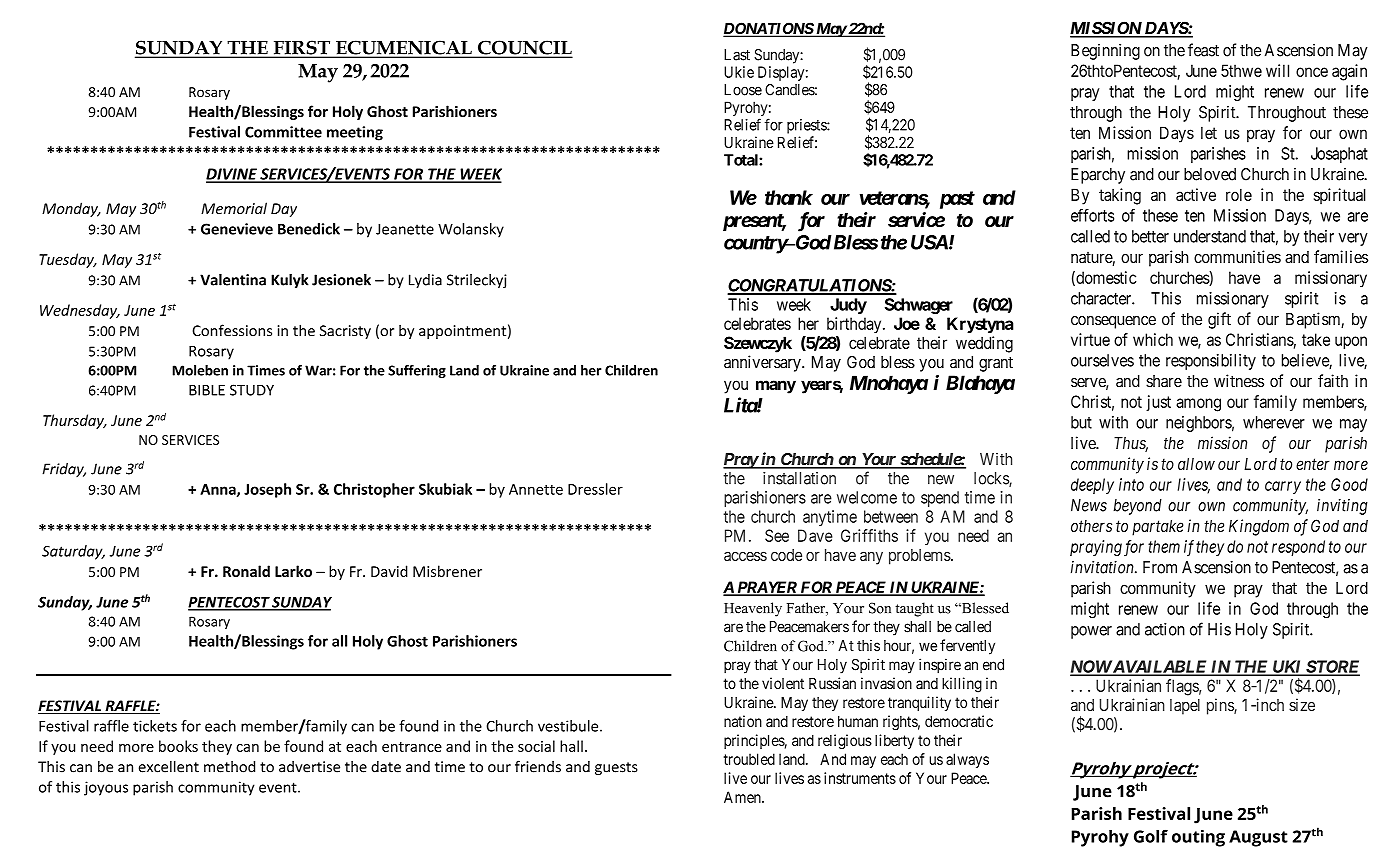  Describe the element at coordinates (1196, 464) in the screenshot. I see `allow` at that location.
